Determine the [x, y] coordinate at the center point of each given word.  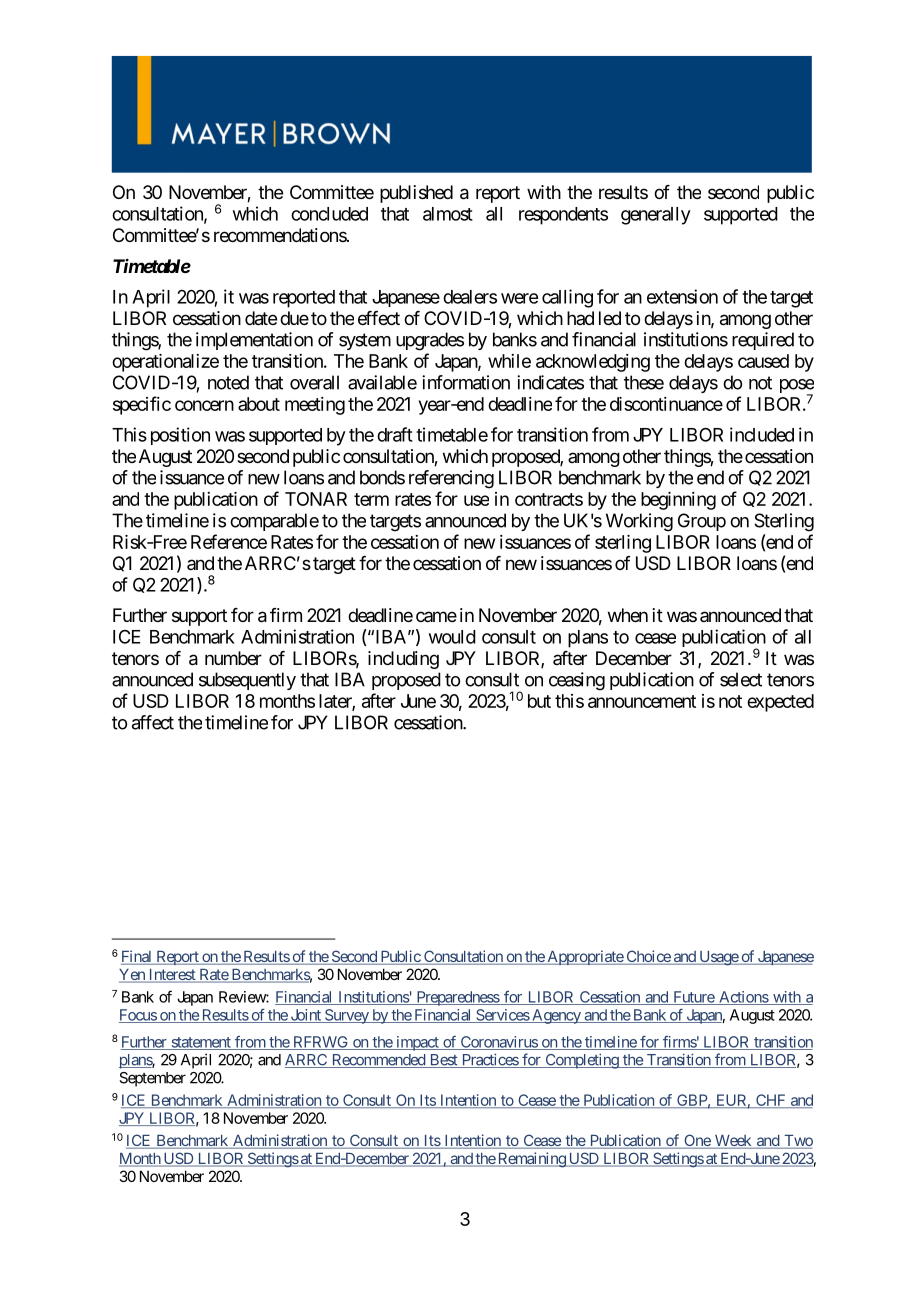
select [741, 679]
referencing [451, 479]
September [152, 1079]
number [233, 658]
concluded [329, 214]
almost [448, 214]
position [180, 436]
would [452, 637]
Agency [556, 1016]
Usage [718, 958]
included [762, 434]
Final [138, 957]
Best [443, 1061]
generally [656, 216]
